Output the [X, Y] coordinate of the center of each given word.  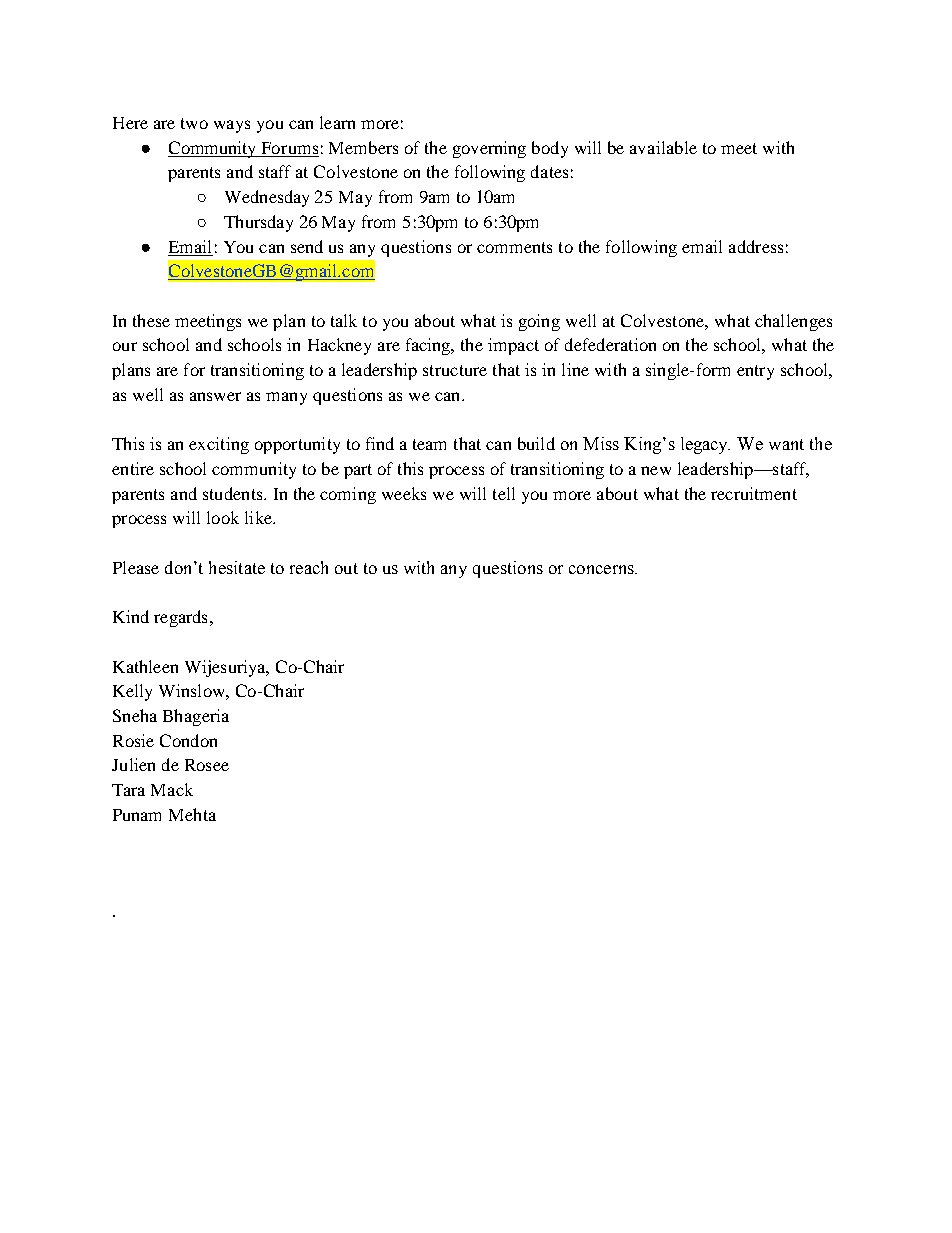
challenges [793, 322]
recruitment [754, 493]
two [194, 123]
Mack [172, 789]
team [429, 444]
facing [429, 346]
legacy [705, 445]
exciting [219, 445]
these [151, 320]
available [663, 147]
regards [180, 618]
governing [489, 149]
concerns [602, 569]
